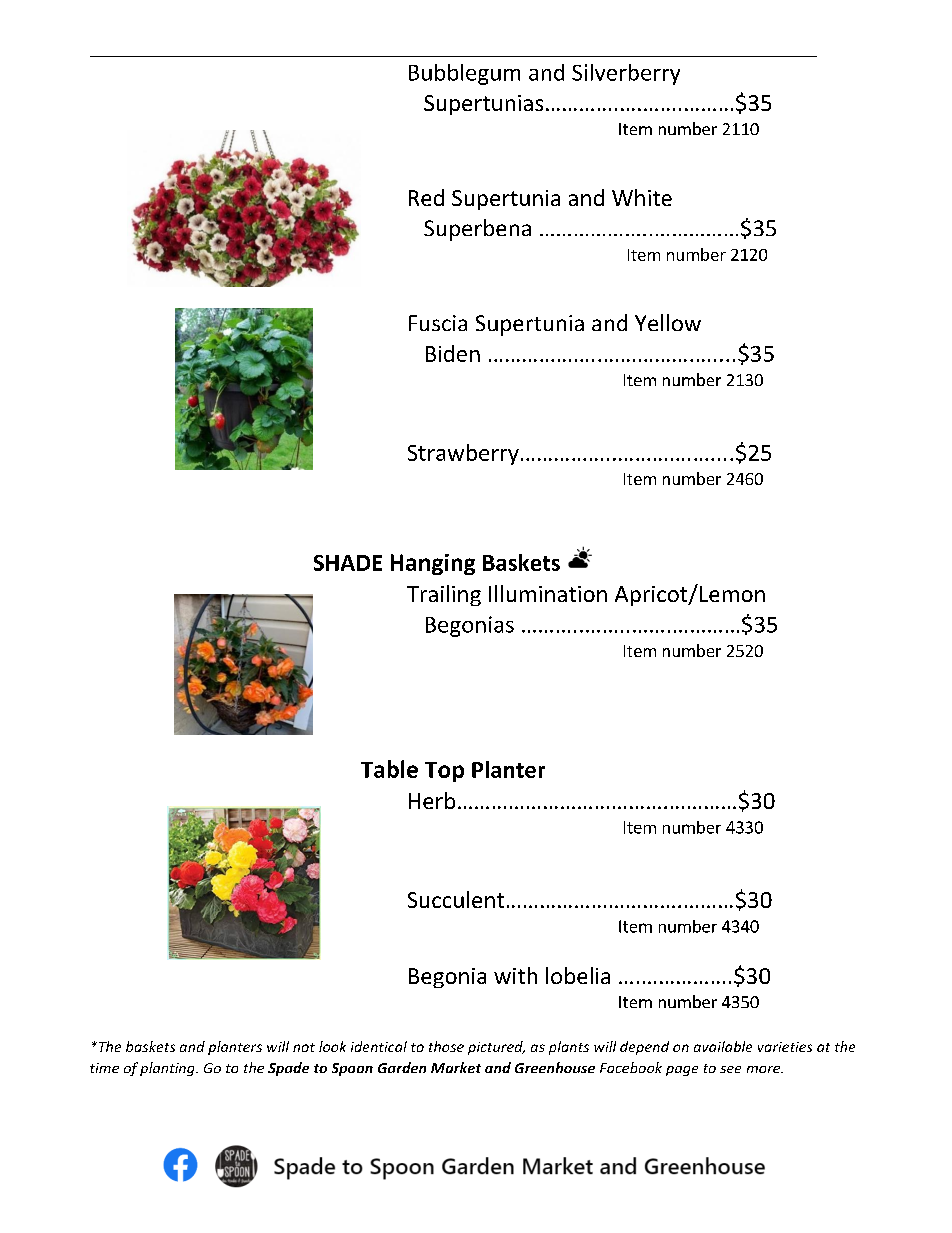 The width and height of the image is (952, 1233). What do you see at coordinates (642, 197) in the image?
I see `White` at bounding box center [642, 197].
